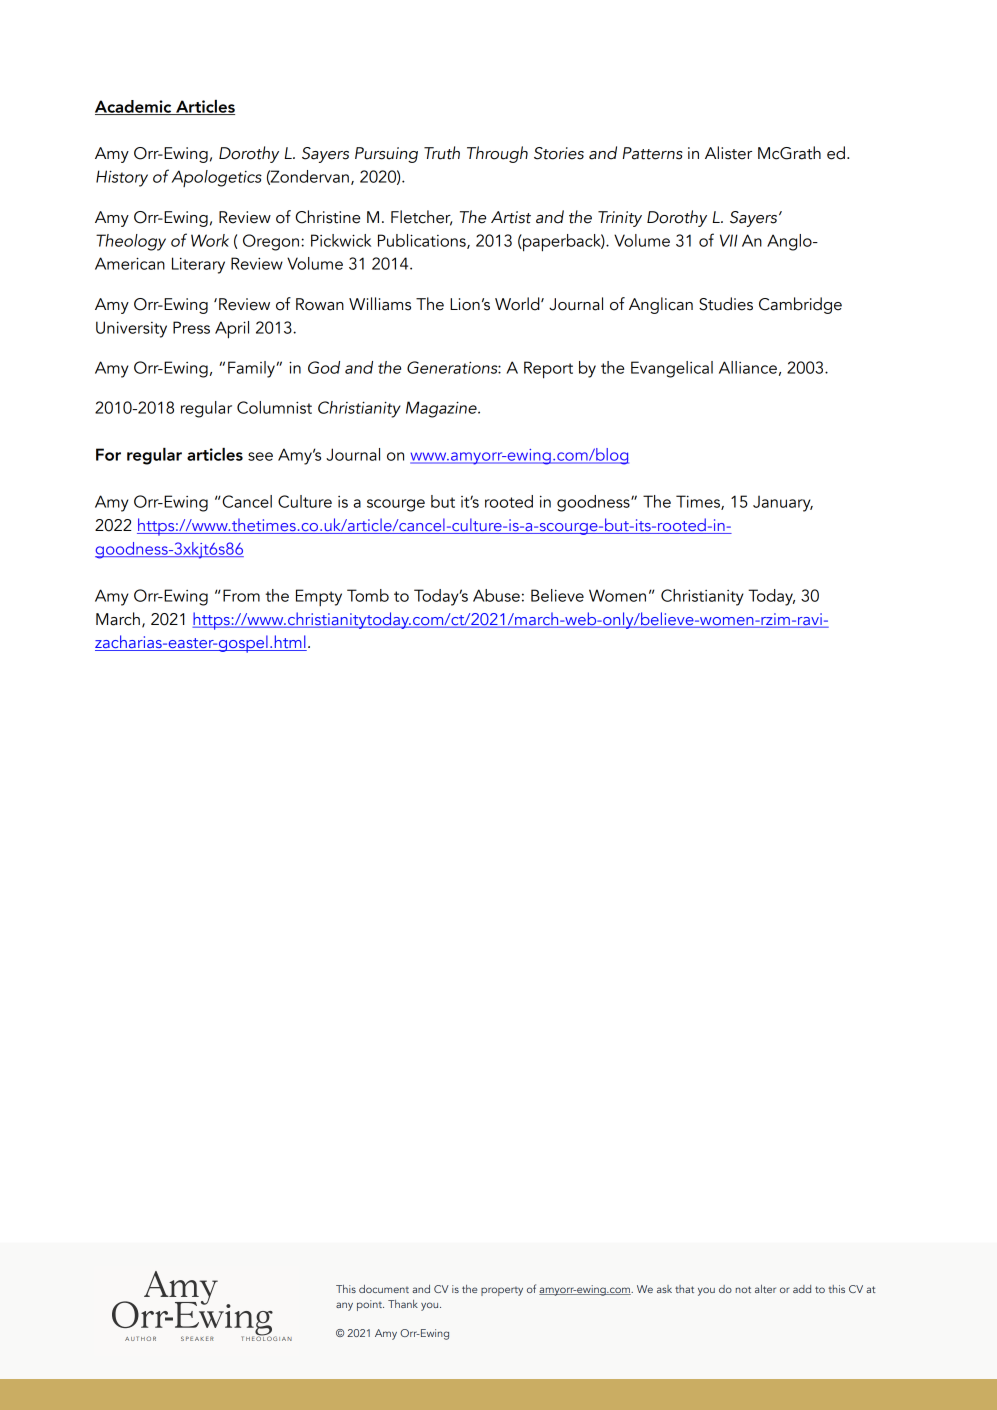  Describe the element at coordinates (502, 1291) in the screenshot. I see `property` at that location.
